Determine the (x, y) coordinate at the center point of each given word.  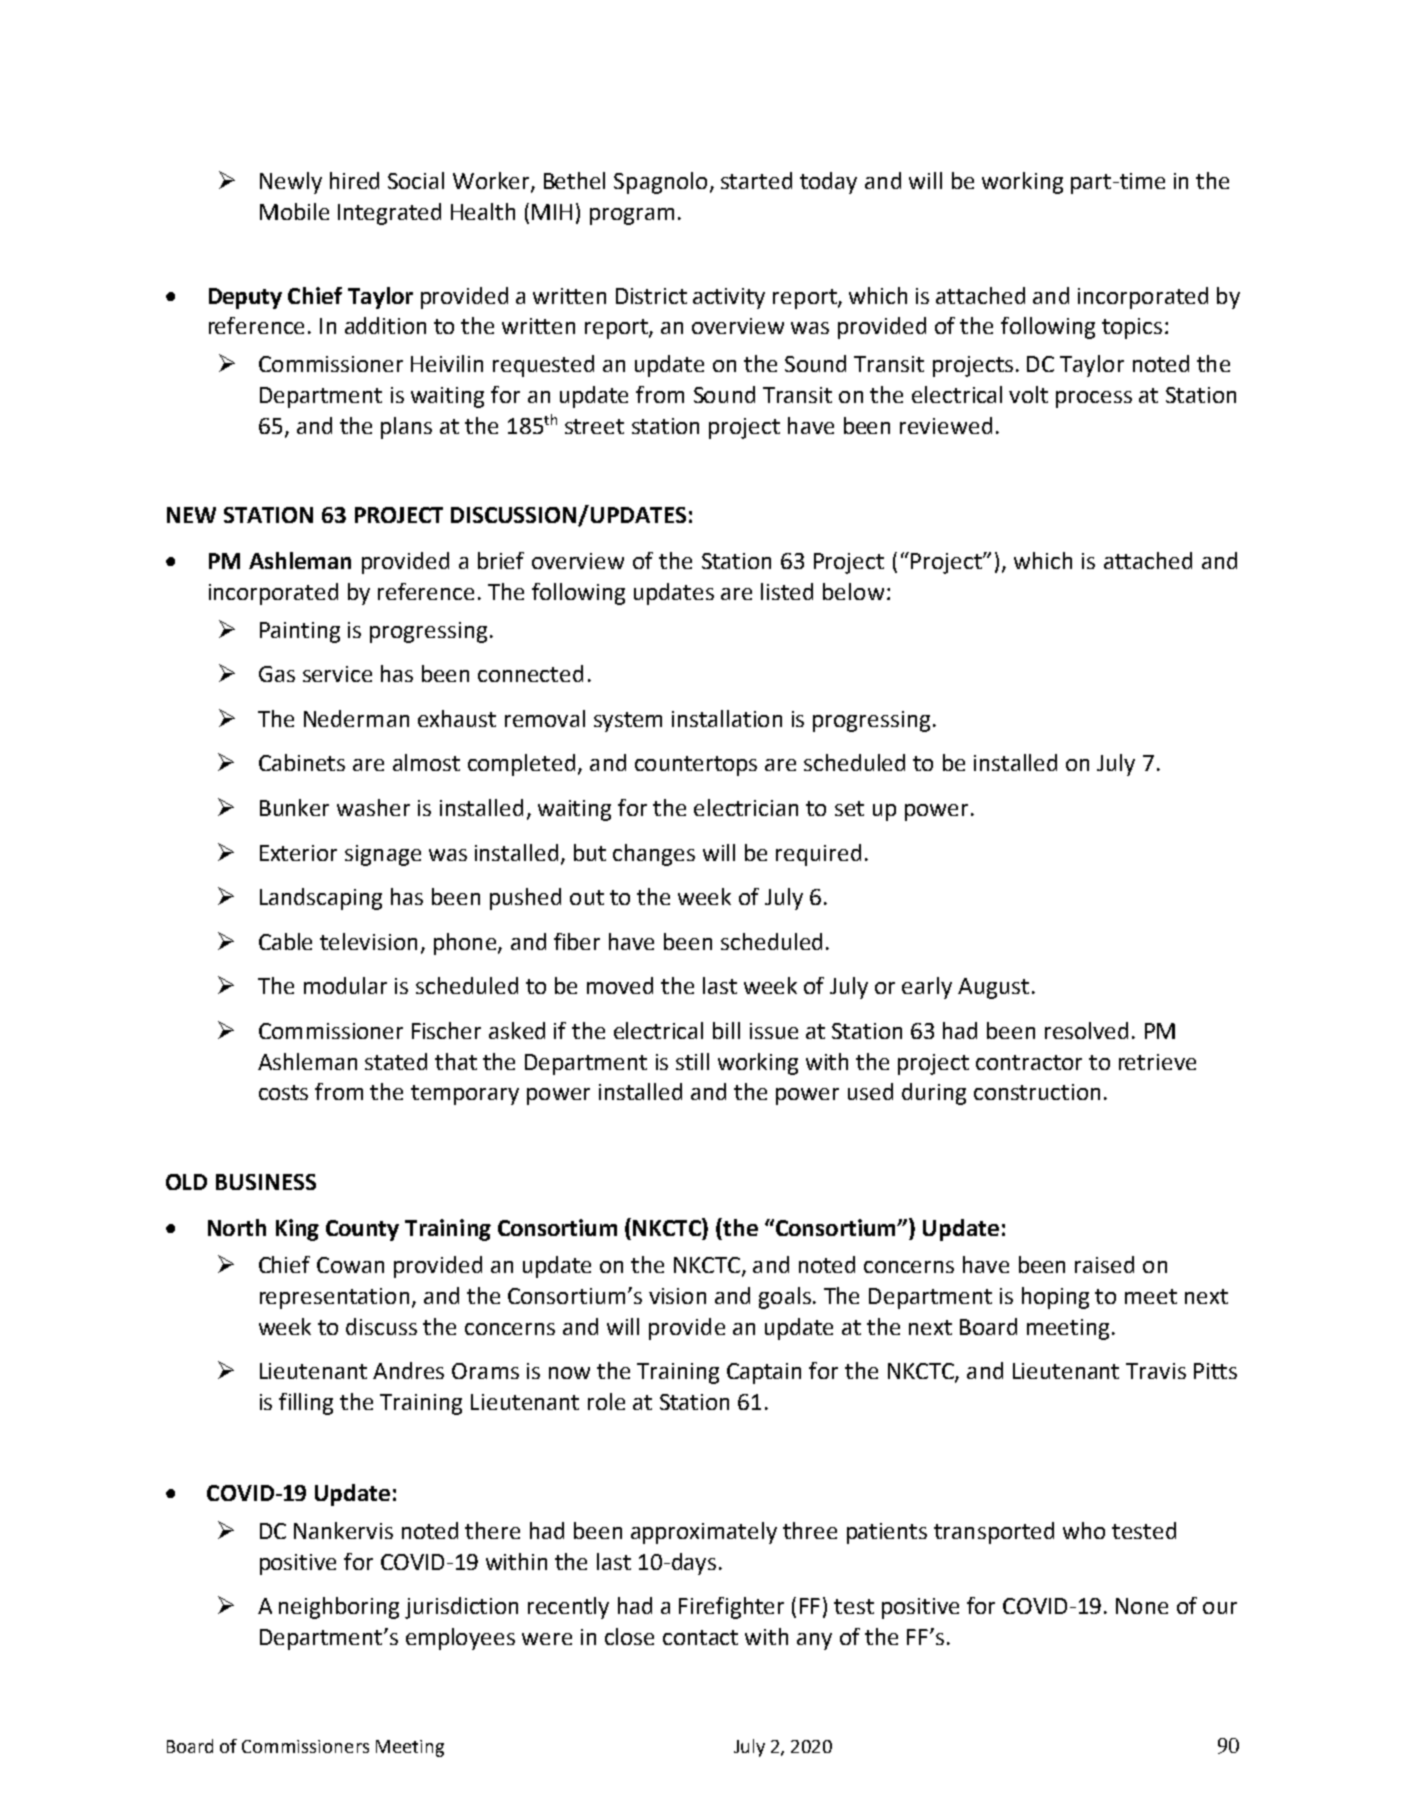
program (632, 216)
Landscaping (321, 899)
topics (1132, 328)
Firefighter (731, 1608)
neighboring (339, 1608)
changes (654, 855)
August (993, 988)
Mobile (294, 211)
